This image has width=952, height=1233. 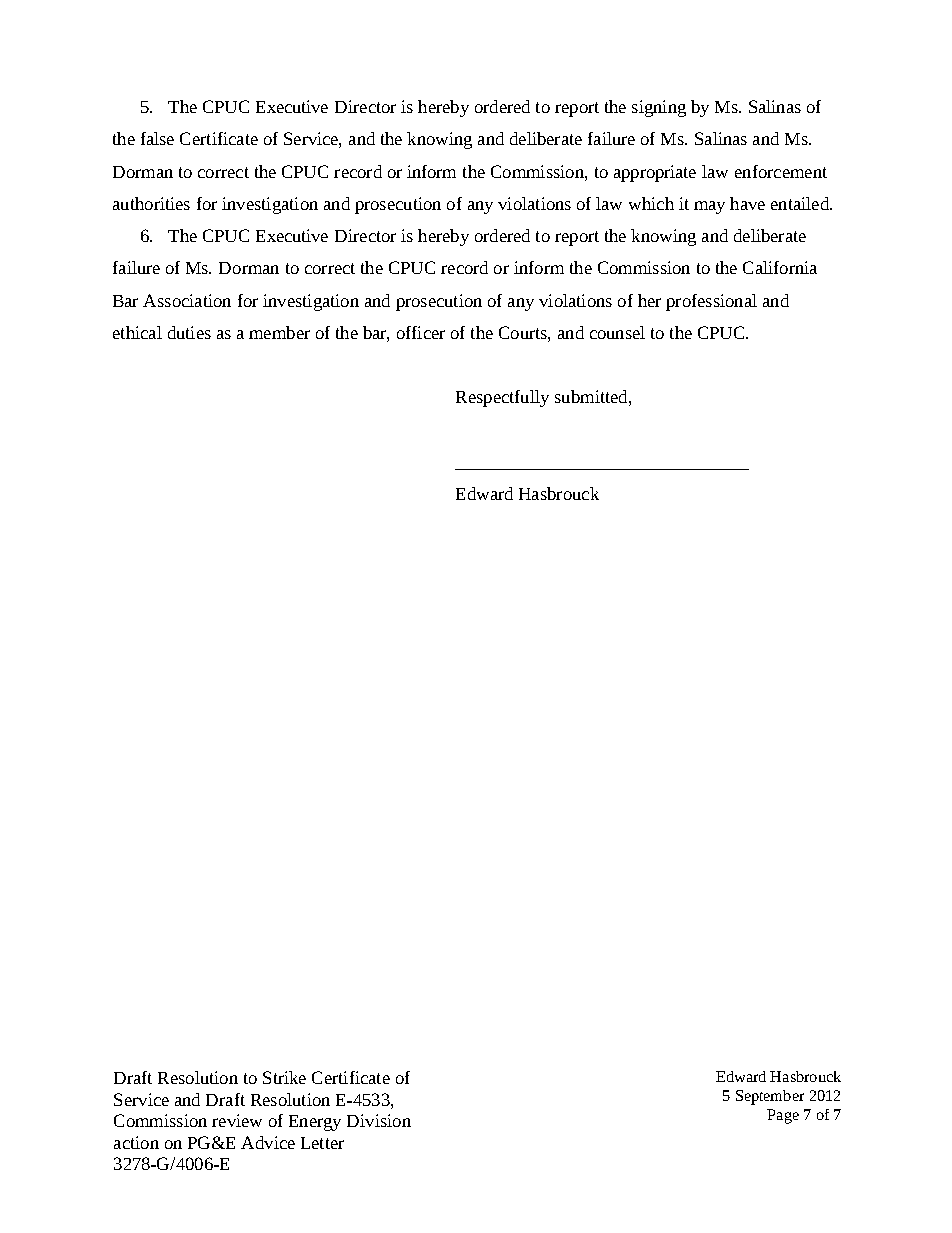 What do you see at coordinates (781, 171) in the image?
I see `enforcement` at bounding box center [781, 171].
